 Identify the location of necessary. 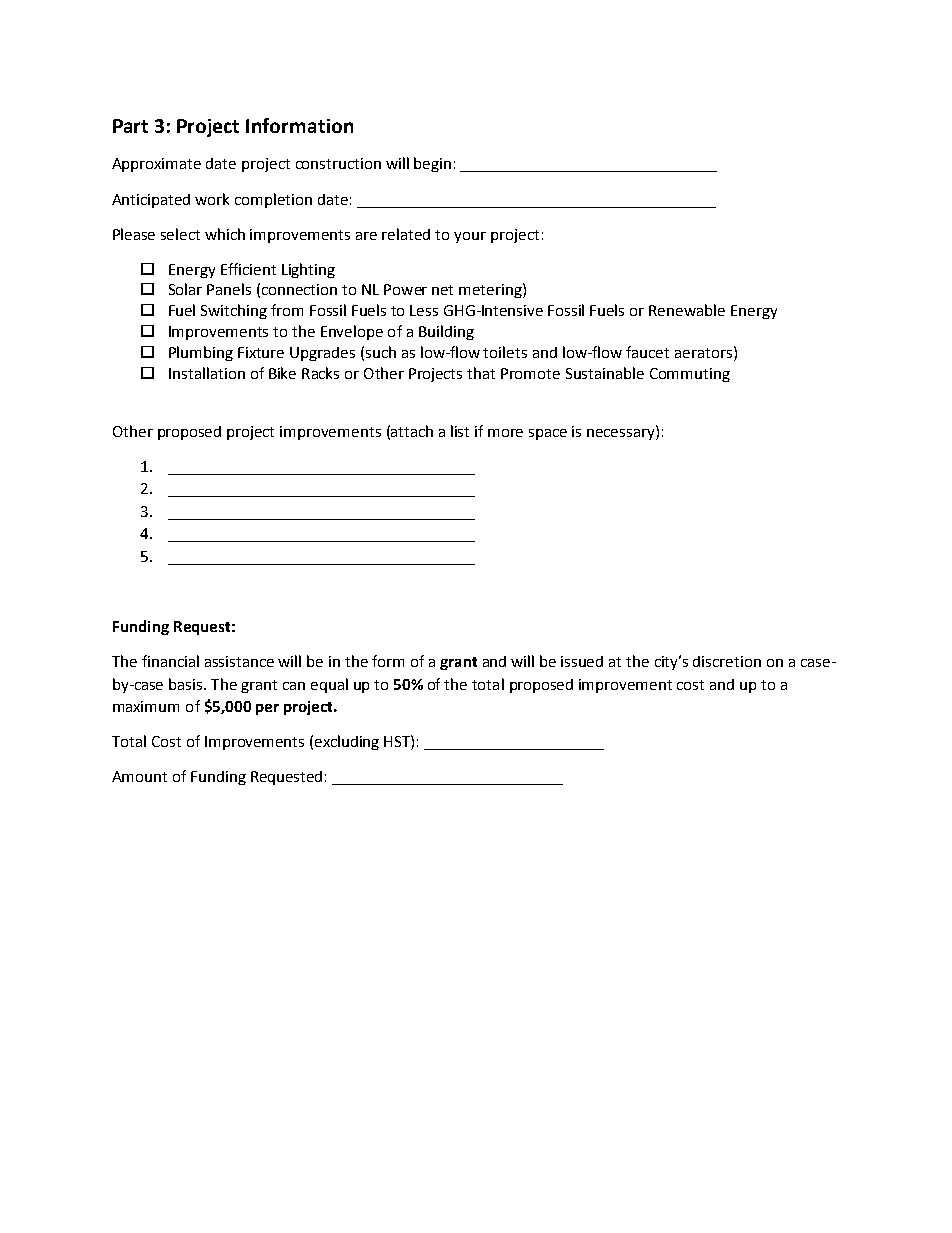
(622, 433).
